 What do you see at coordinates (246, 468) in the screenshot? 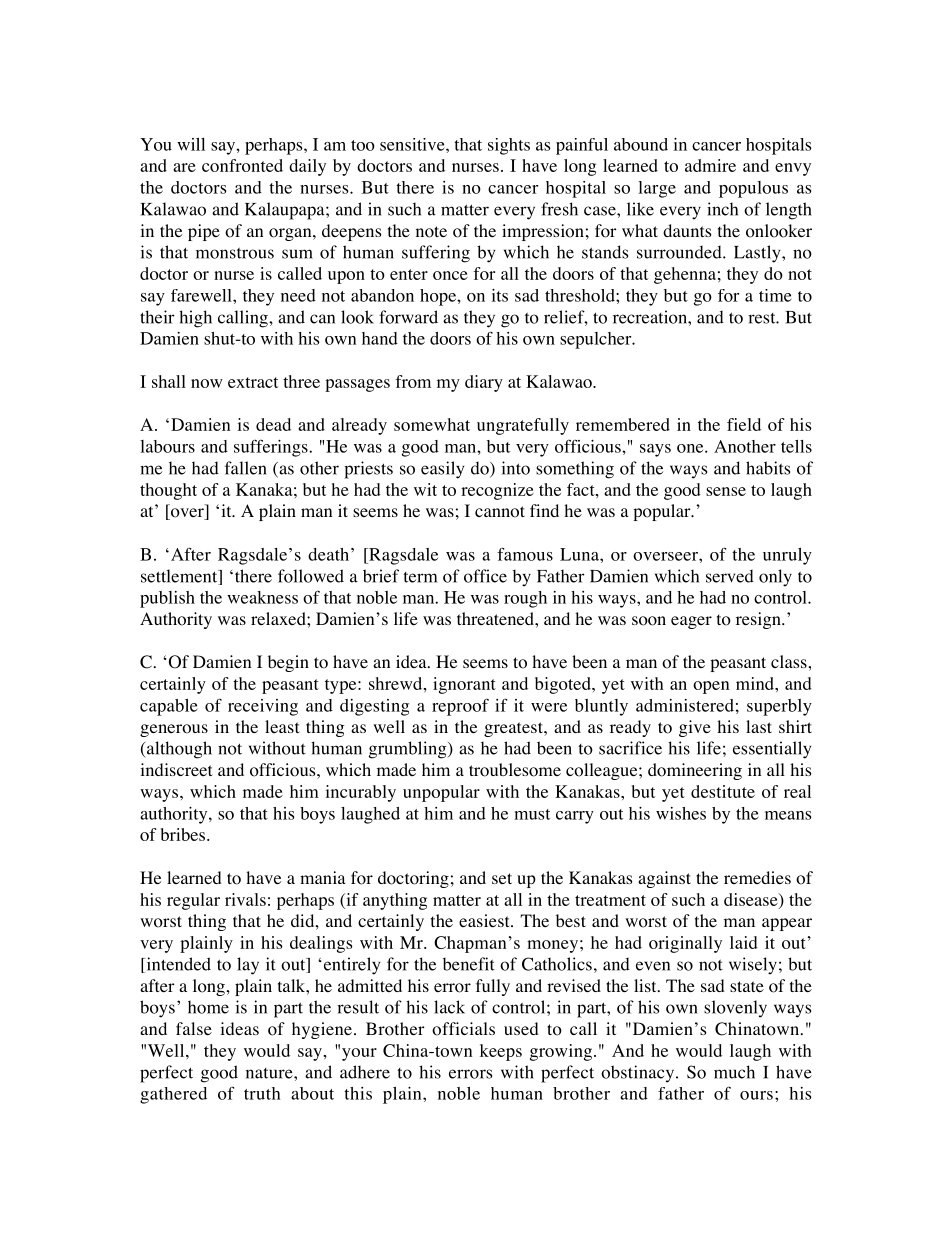
I see `fallen` at bounding box center [246, 468].
